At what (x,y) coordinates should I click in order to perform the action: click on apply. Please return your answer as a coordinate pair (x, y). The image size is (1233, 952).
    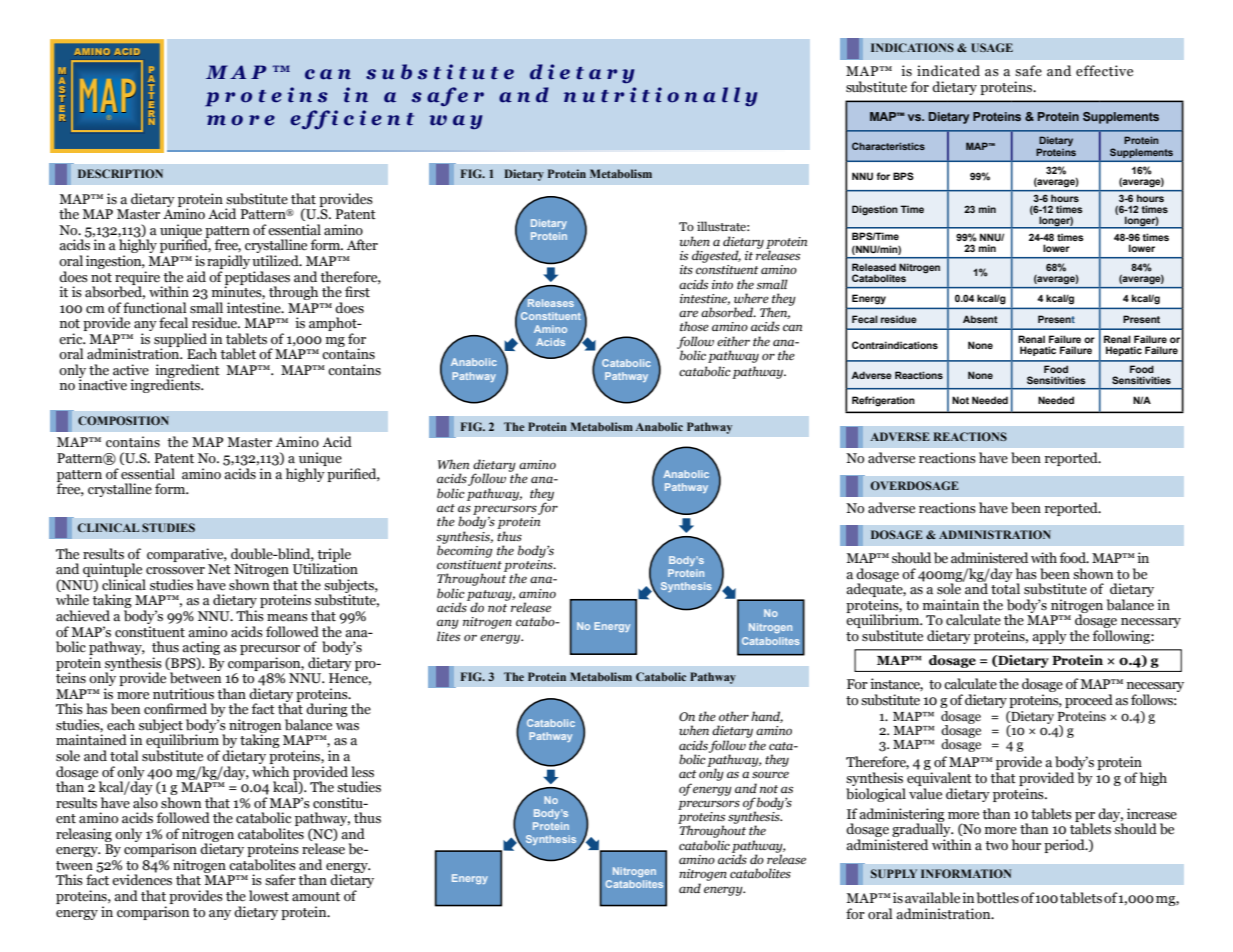
    Looking at the image, I should click on (1049, 637).
